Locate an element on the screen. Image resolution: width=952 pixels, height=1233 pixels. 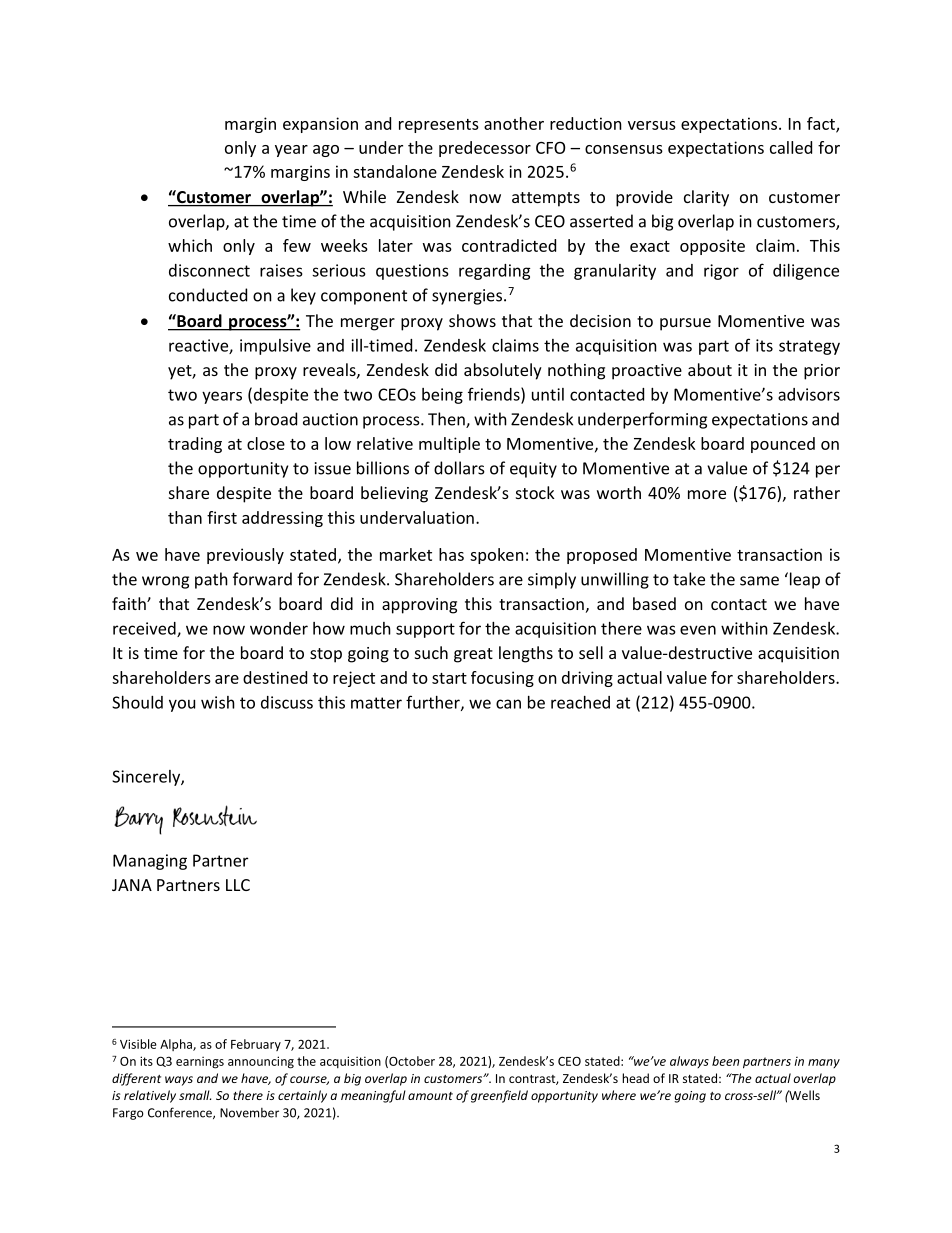
greenfield is located at coordinates (499, 1096).
